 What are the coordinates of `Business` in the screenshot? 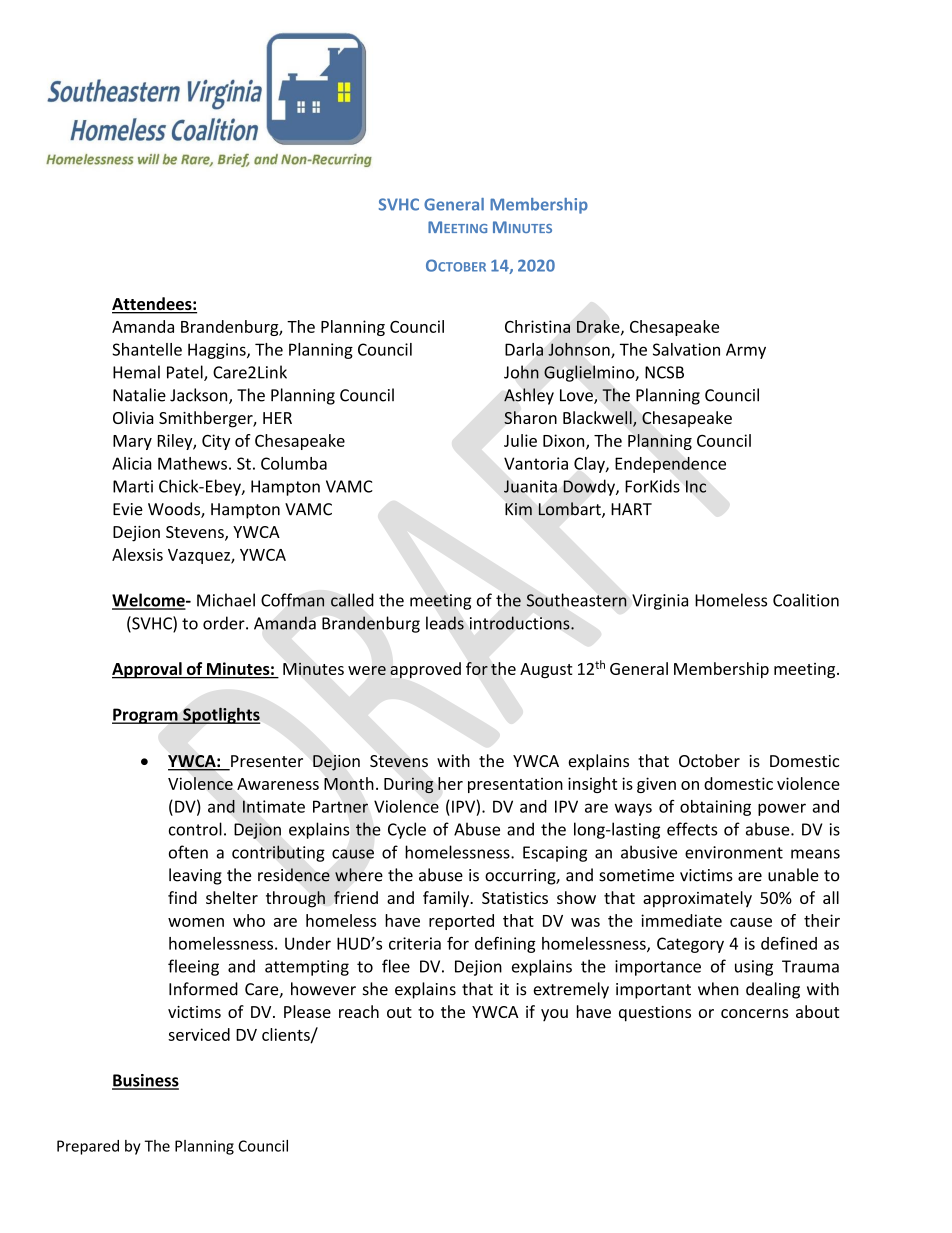 It's located at (145, 1081).
